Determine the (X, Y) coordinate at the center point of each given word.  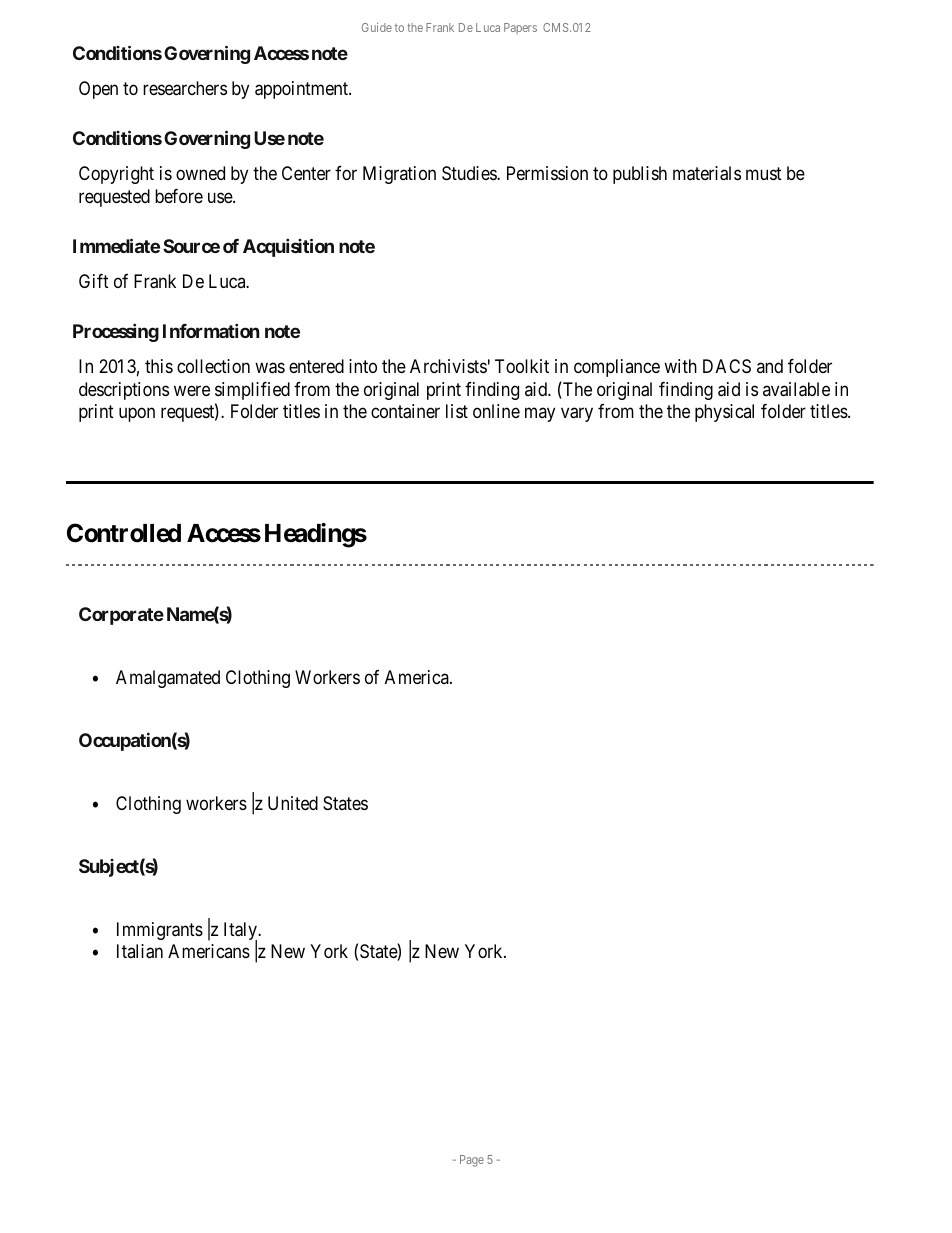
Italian (140, 951)
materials (707, 173)
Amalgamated (168, 679)
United (293, 803)
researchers (185, 88)
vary (577, 414)
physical (724, 413)
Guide (377, 27)
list (457, 411)
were (192, 390)
